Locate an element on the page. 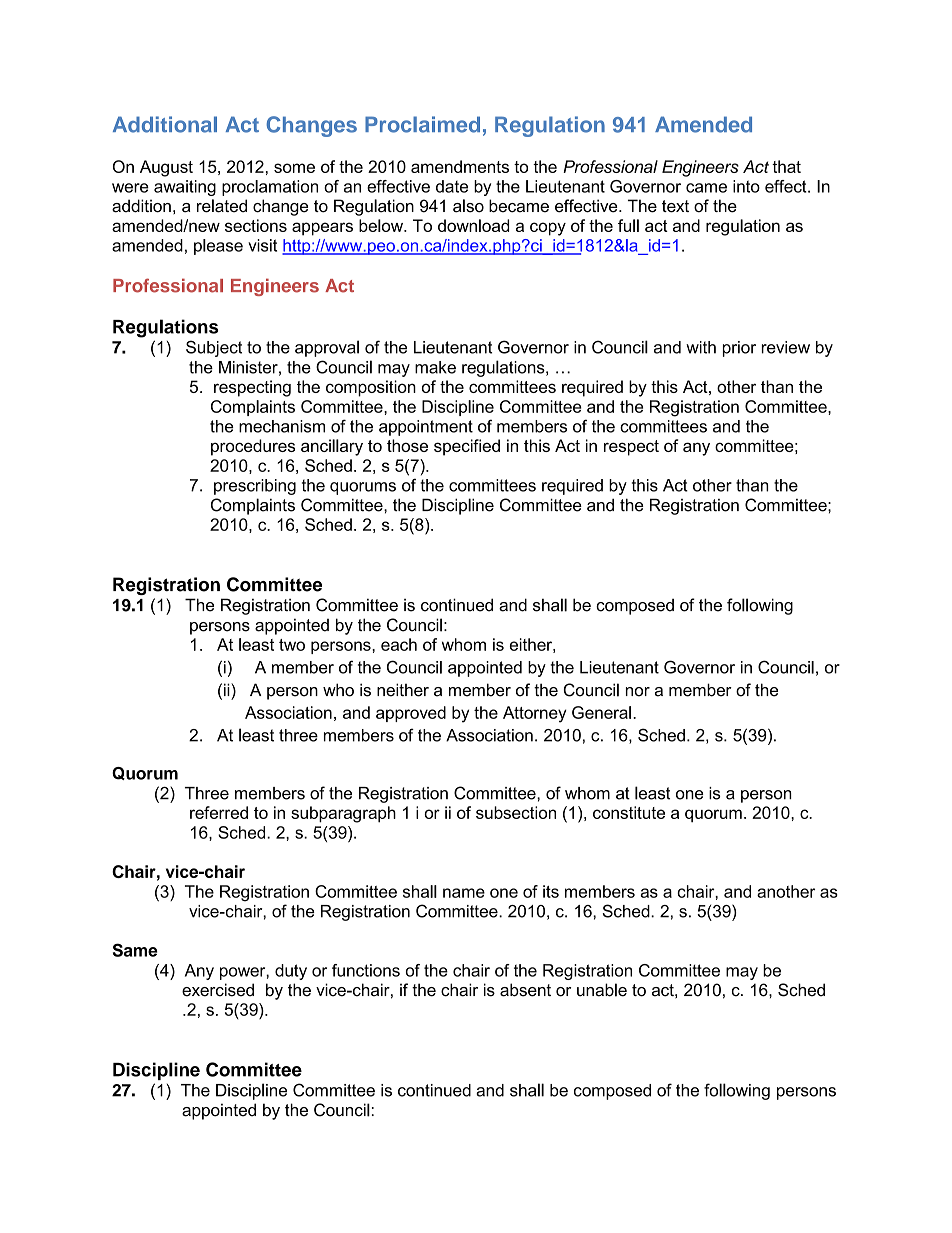  with is located at coordinates (701, 347).
